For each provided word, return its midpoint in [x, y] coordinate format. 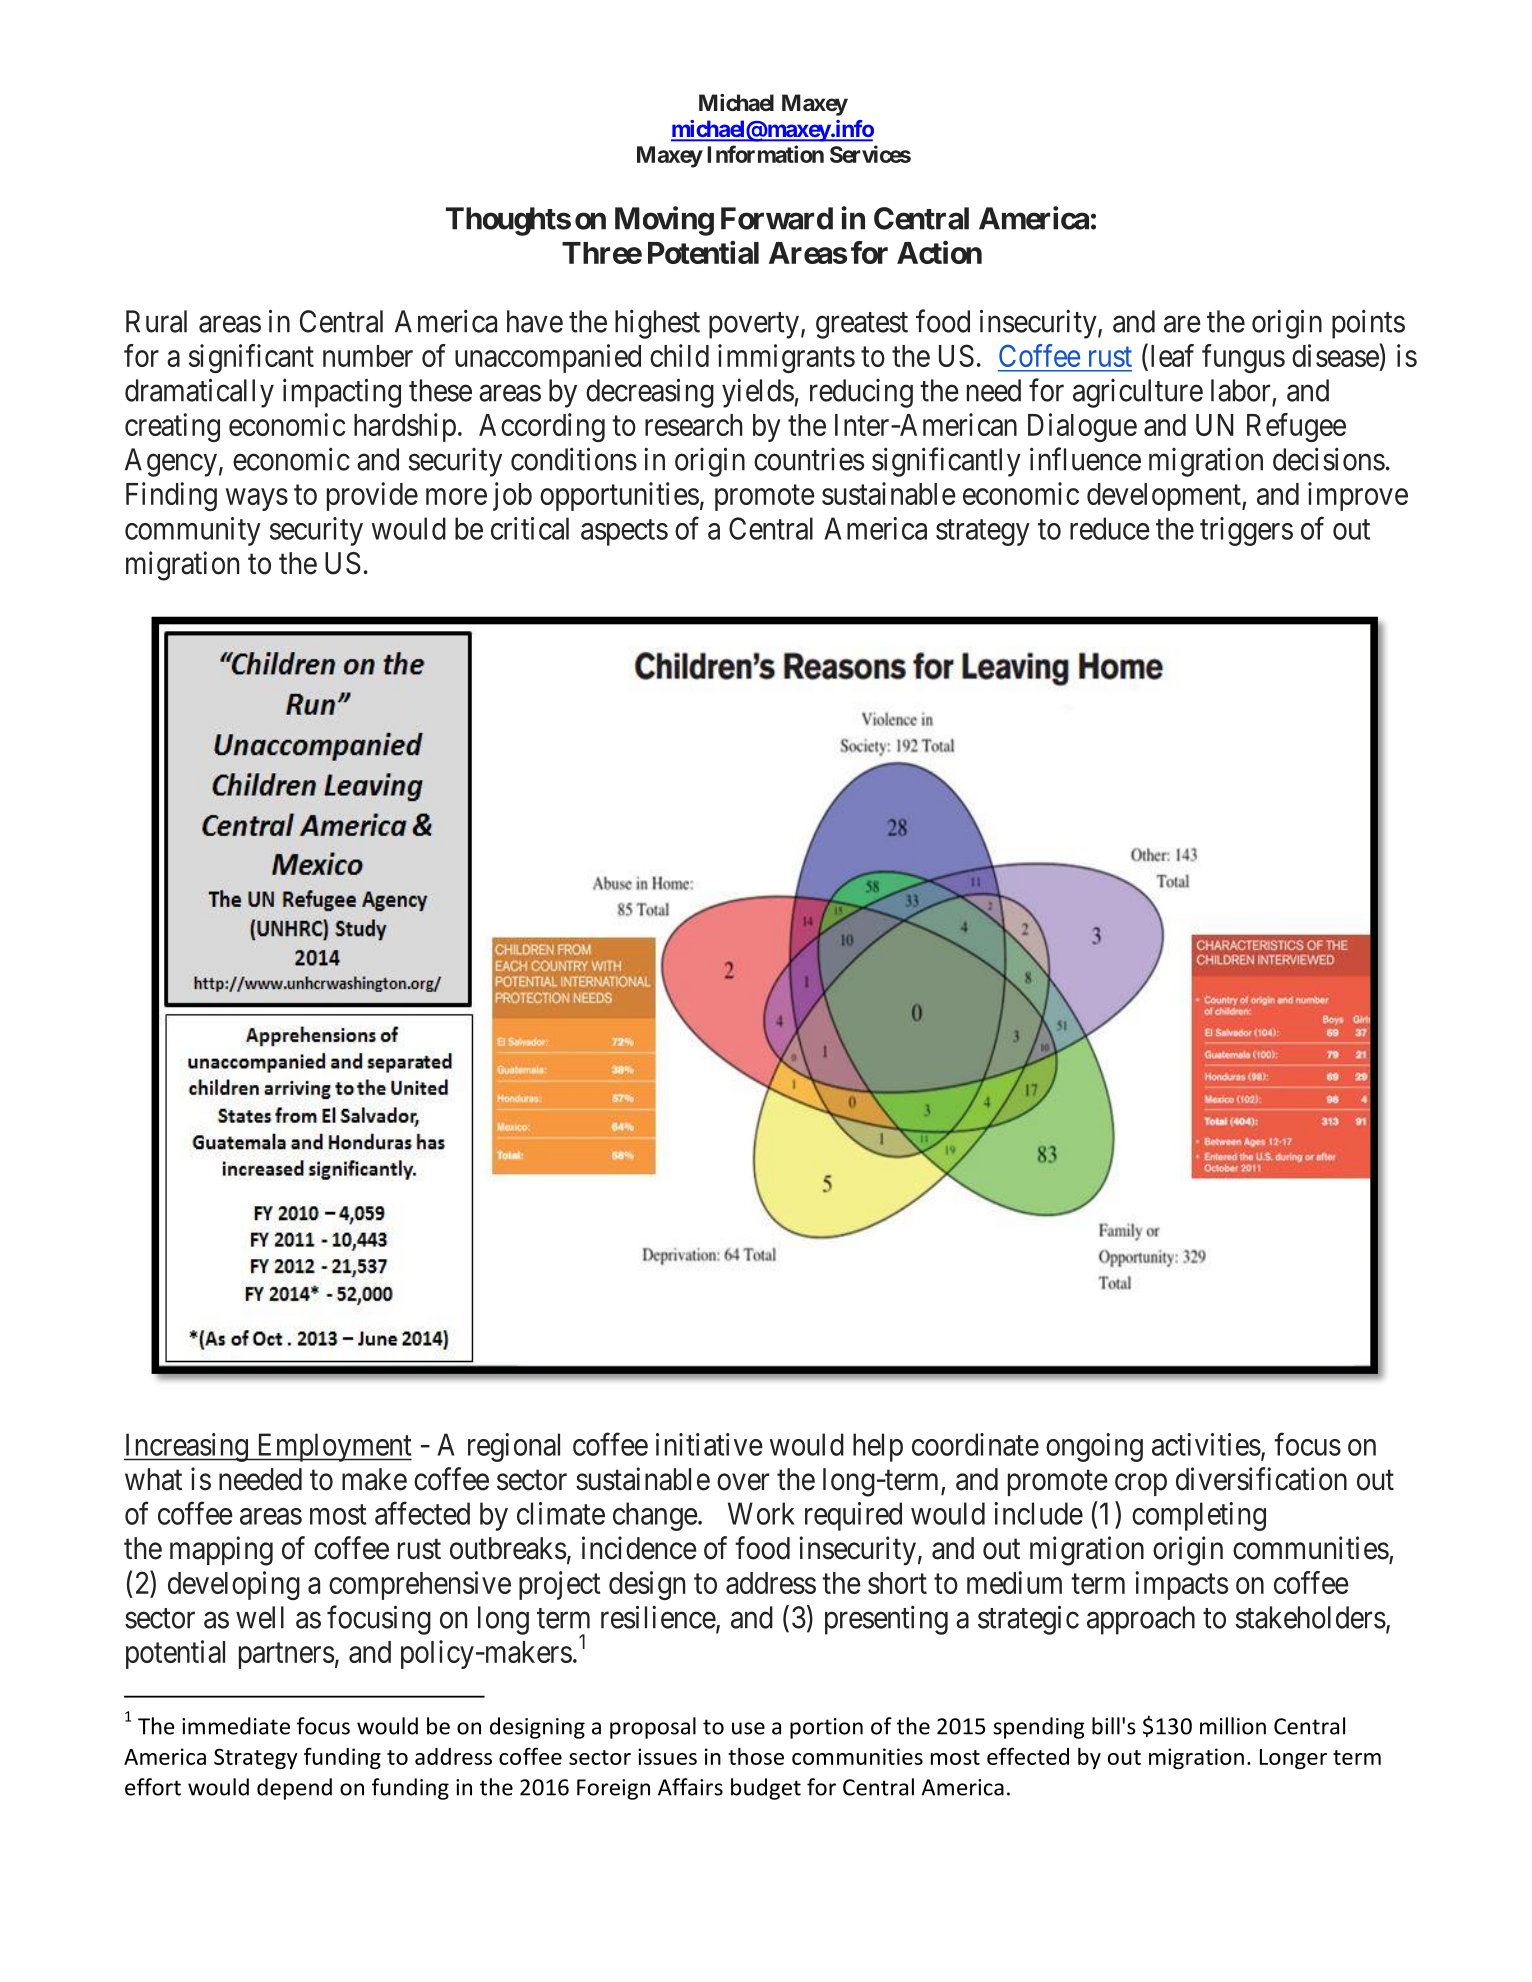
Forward [777, 218]
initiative [709, 1444]
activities [1206, 1444]
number [368, 356]
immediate [236, 1726]
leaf [1172, 355]
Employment [333, 1447]
